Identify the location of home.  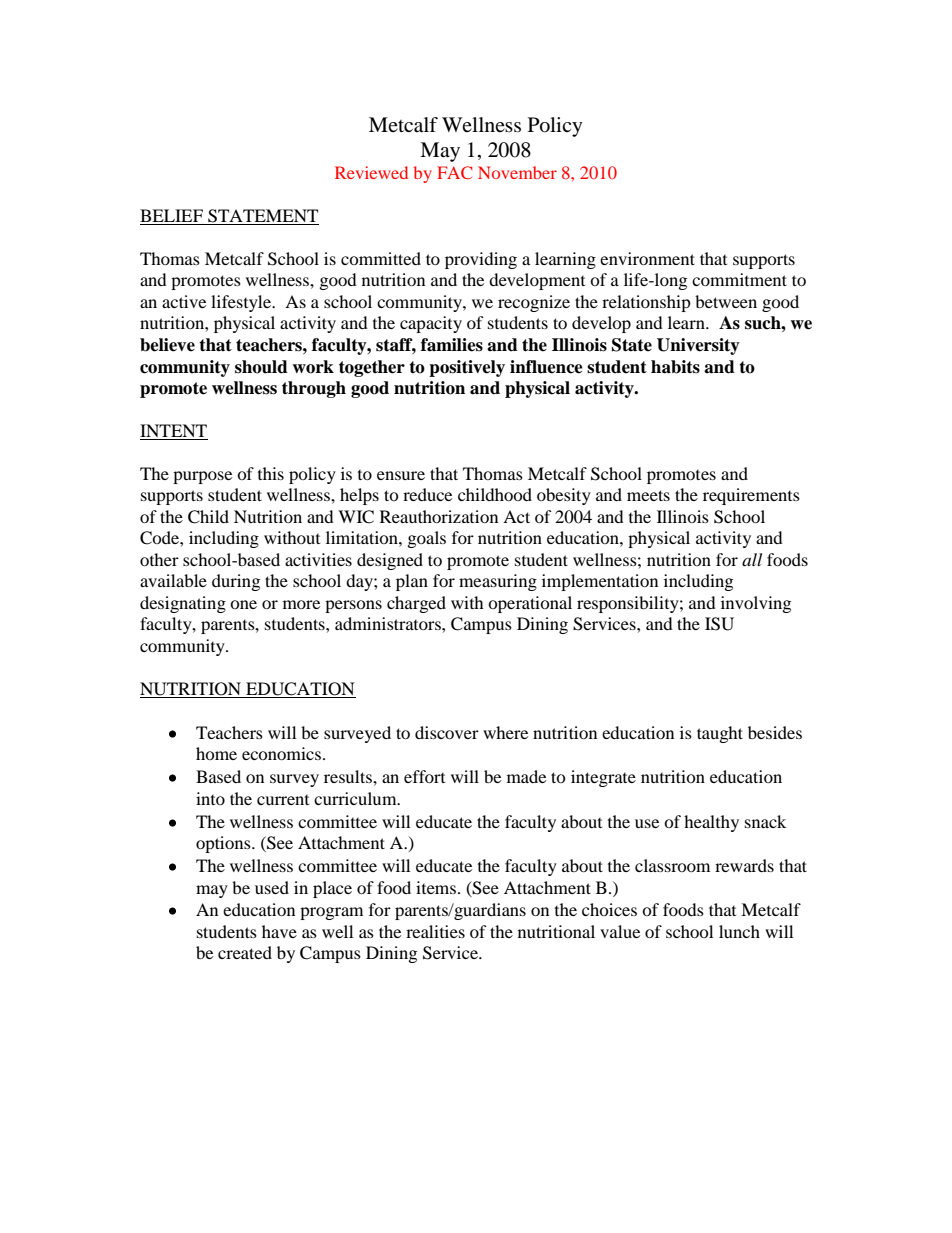
(216, 753).
